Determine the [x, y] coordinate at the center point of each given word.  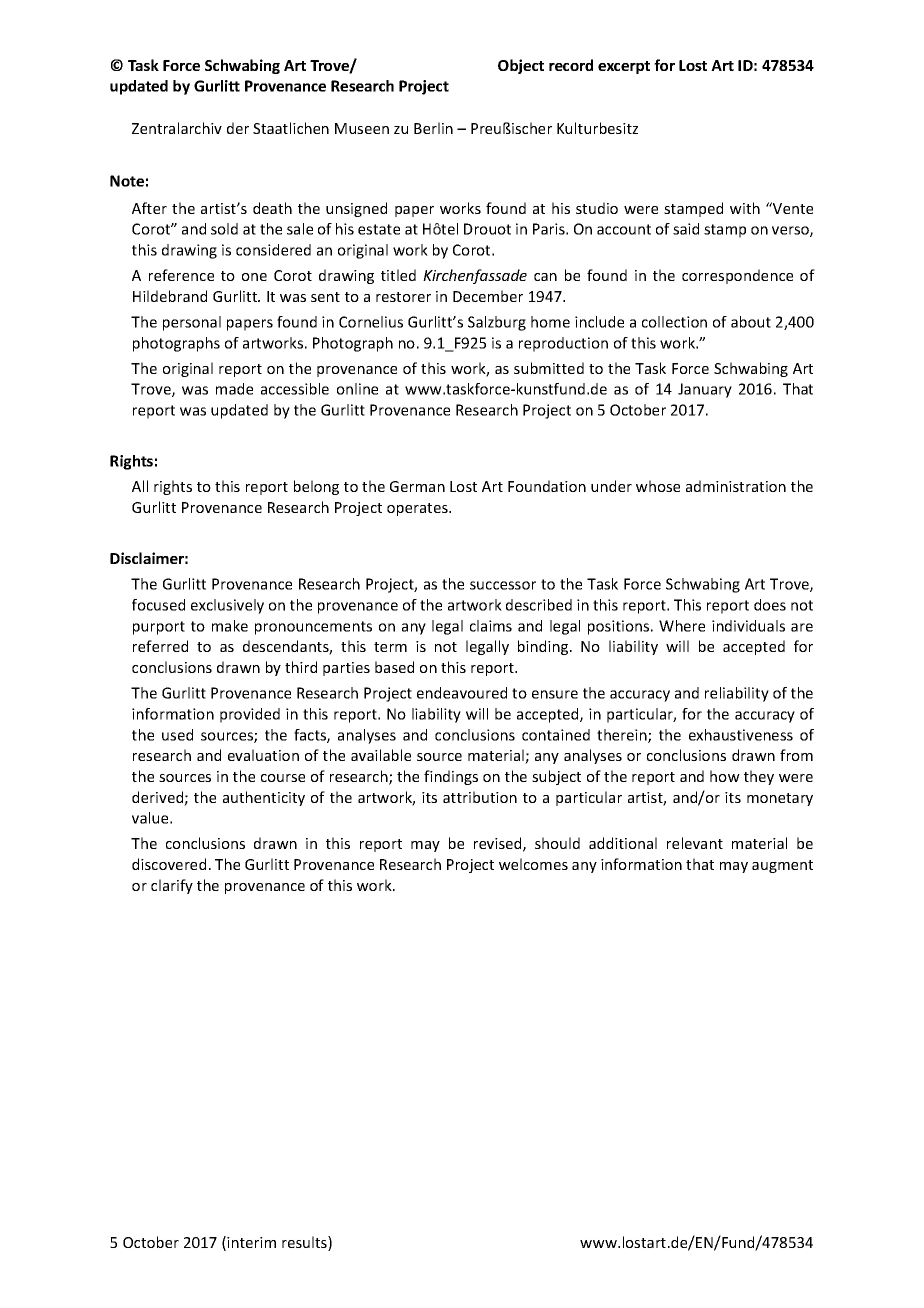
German [417, 486]
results [305, 1243]
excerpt [624, 67]
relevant [695, 843]
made [234, 389]
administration [736, 486]
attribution [480, 797]
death [272, 208]
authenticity [264, 798]
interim [251, 1242]
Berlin [433, 128]
